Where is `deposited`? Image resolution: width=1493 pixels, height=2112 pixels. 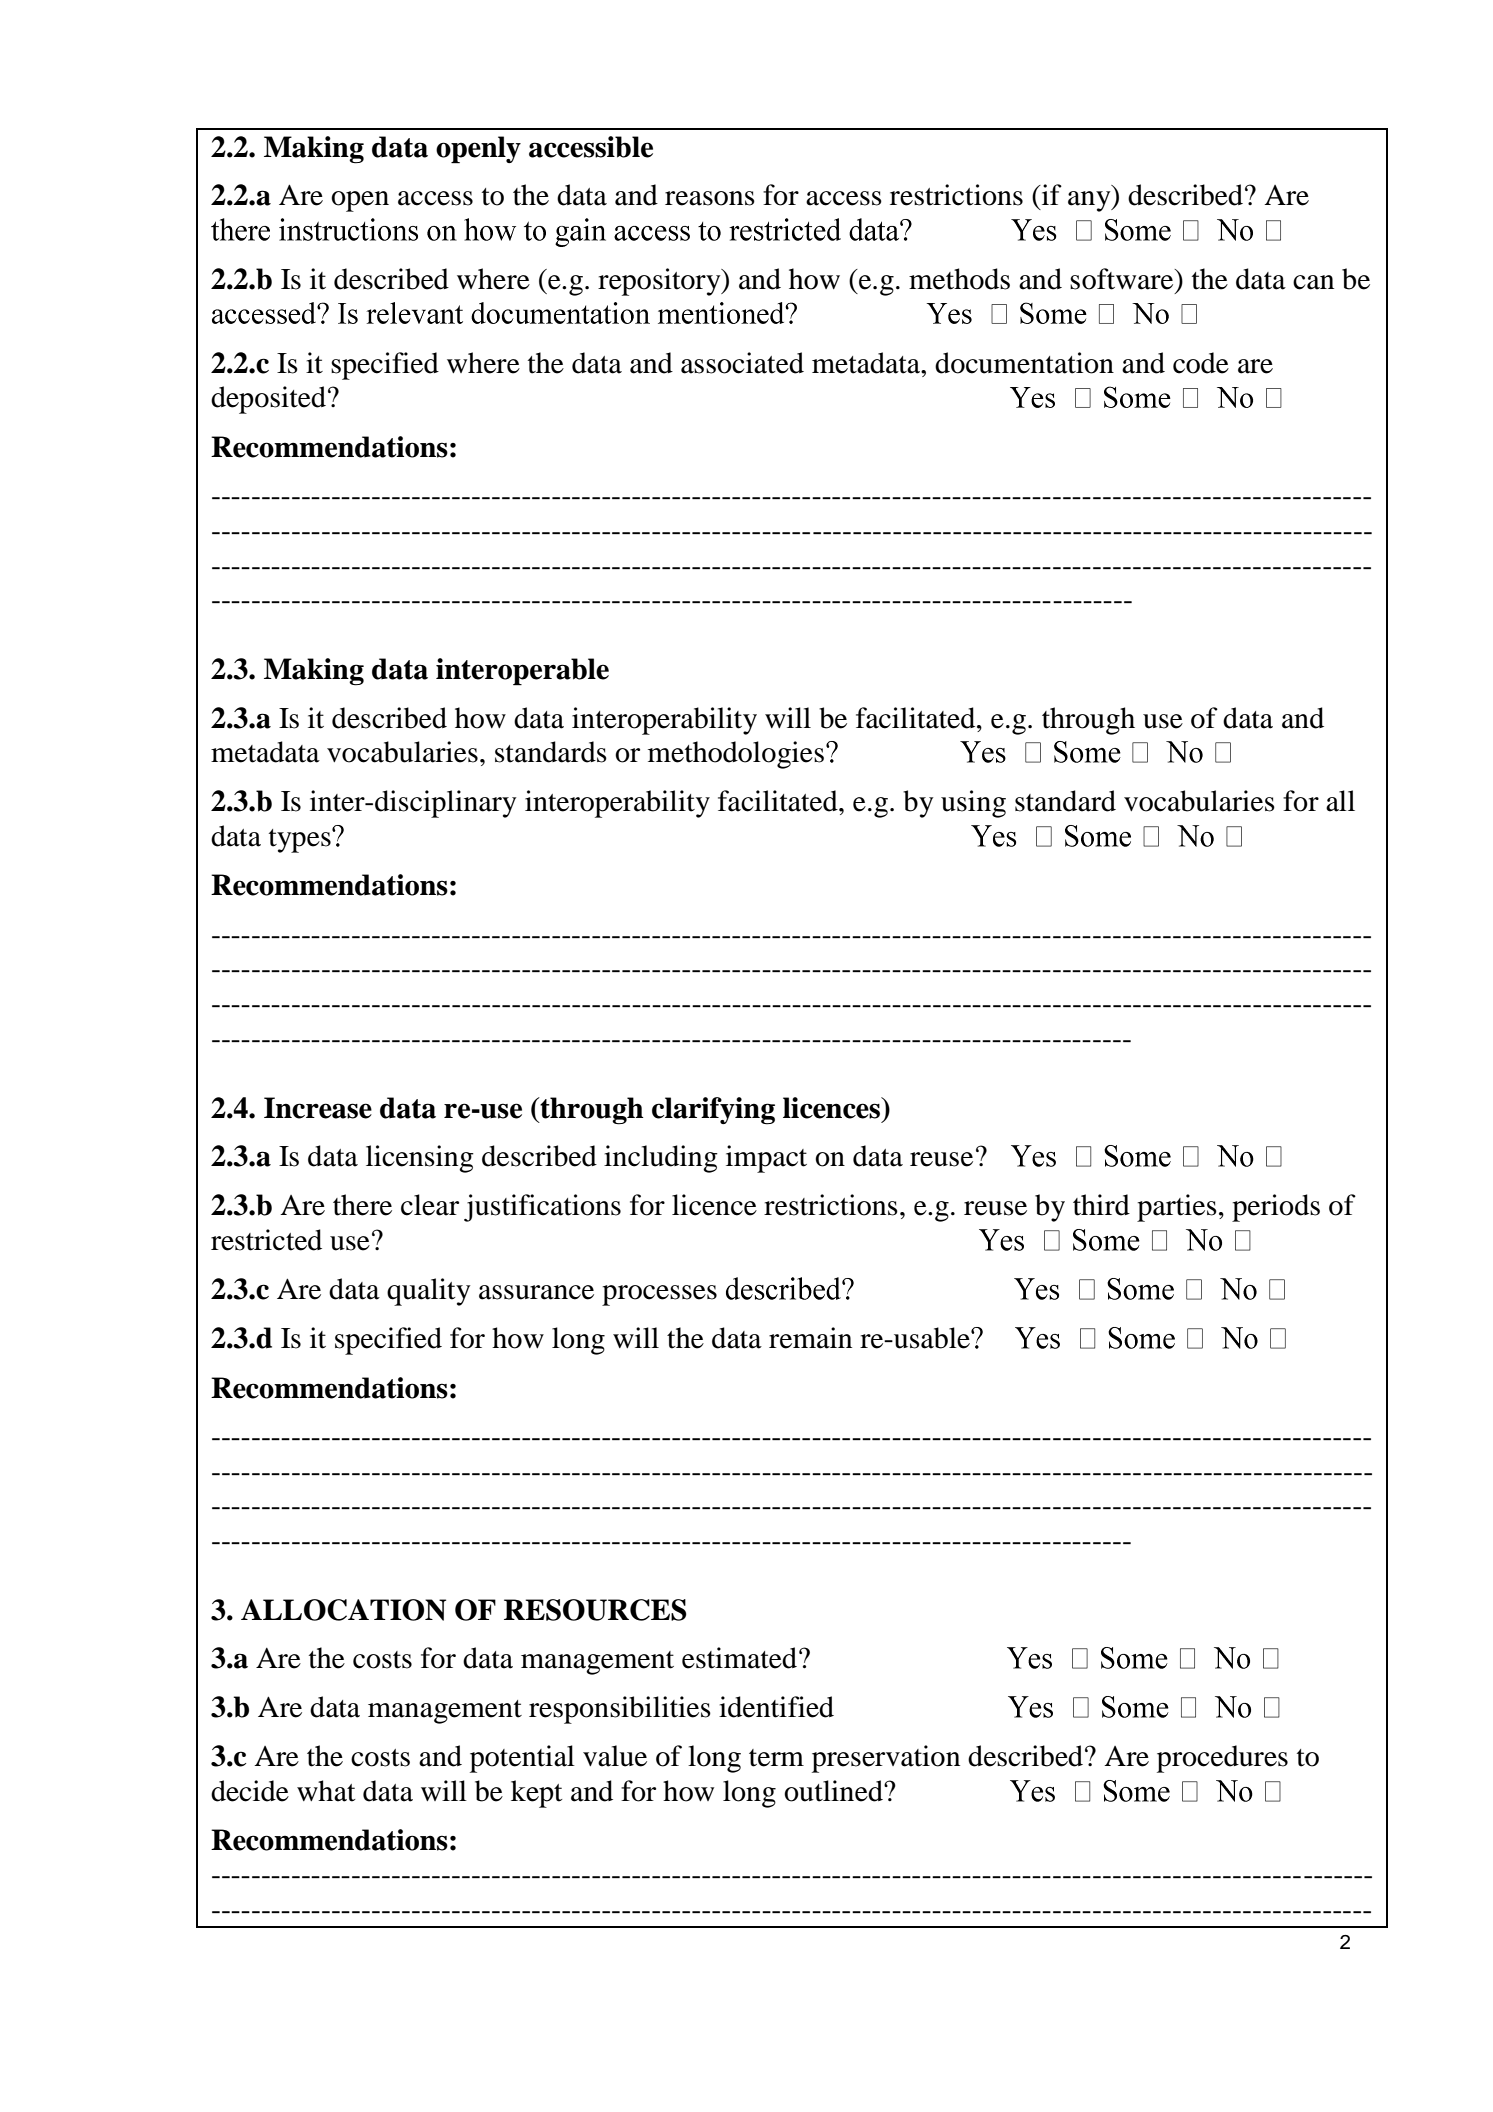 deposited is located at coordinates (270, 400).
